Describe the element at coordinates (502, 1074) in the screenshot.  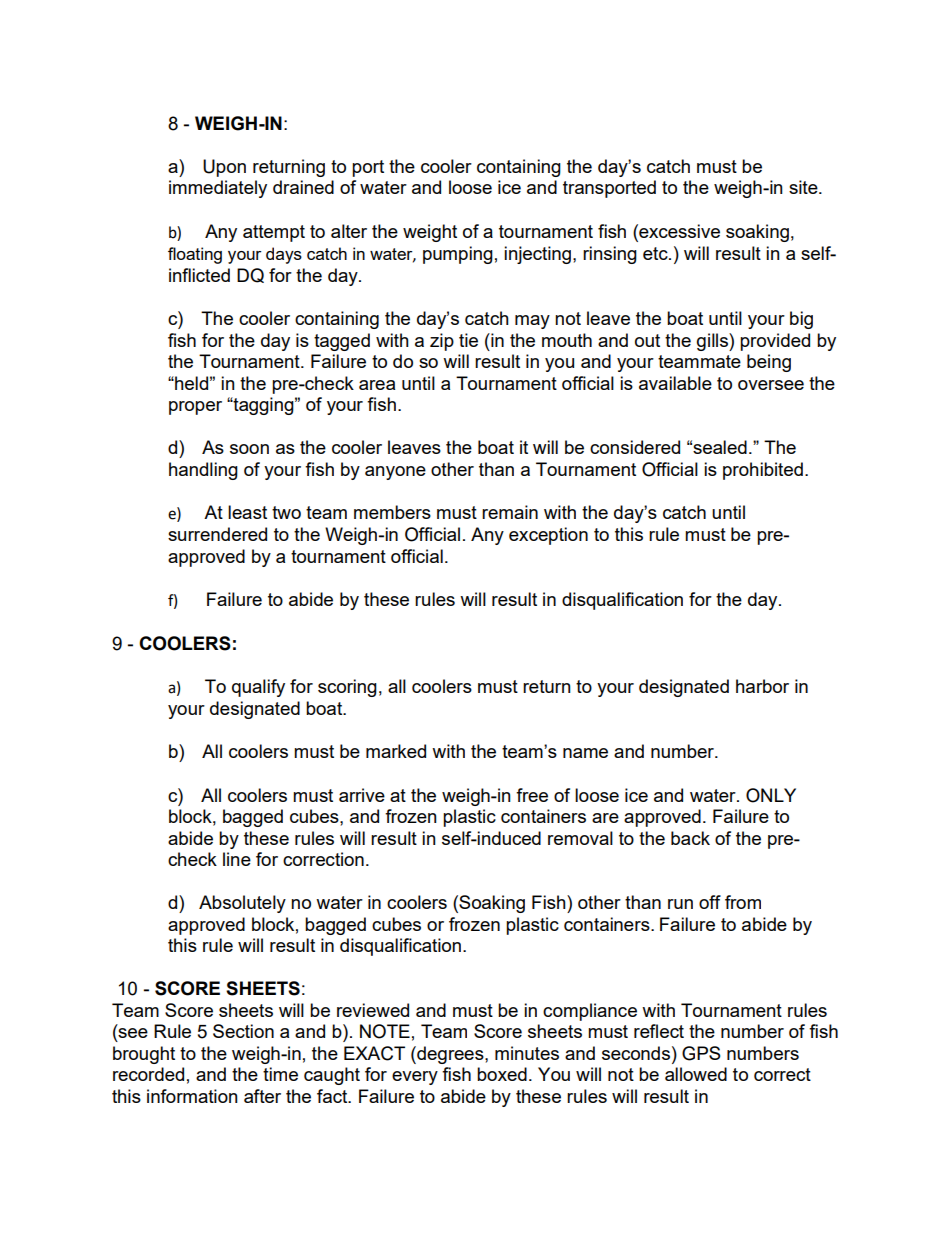
I see `boxed` at that location.
